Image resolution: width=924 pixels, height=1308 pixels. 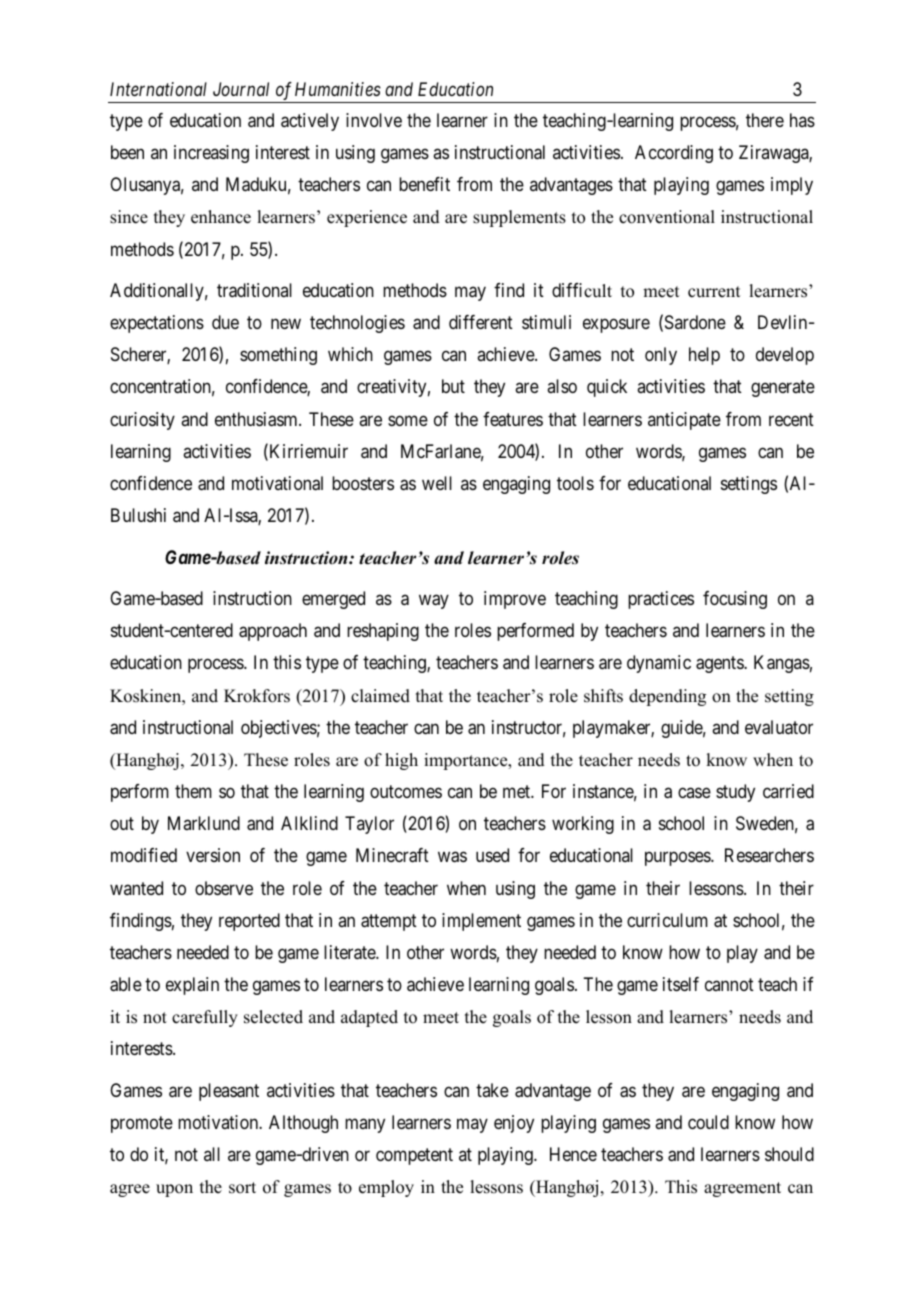 I want to click on sort, so click(x=242, y=1188).
